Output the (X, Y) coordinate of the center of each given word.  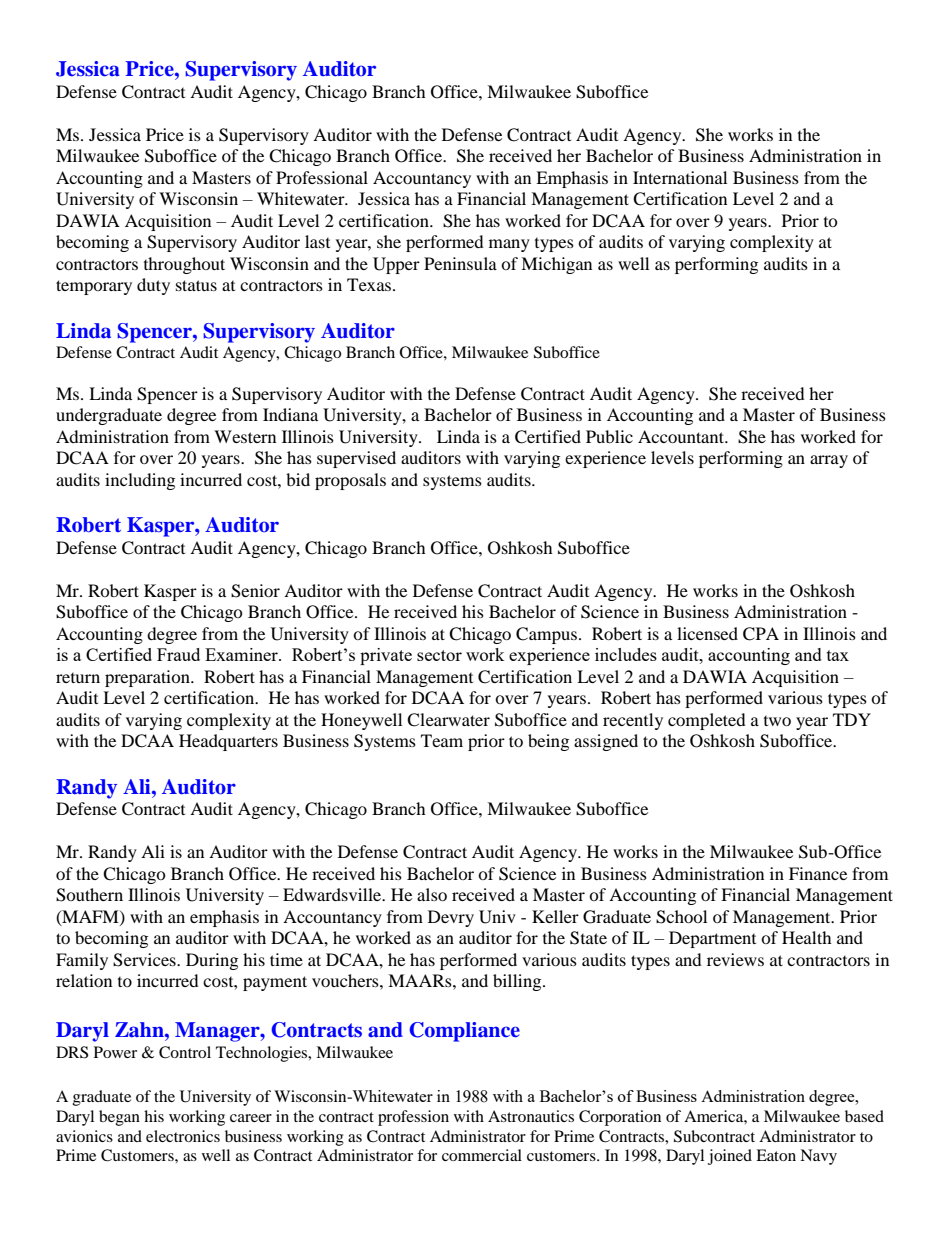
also (432, 894)
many (509, 245)
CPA (761, 634)
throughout (184, 265)
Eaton (776, 1155)
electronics (183, 1136)
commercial (482, 1155)
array (829, 461)
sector (439, 655)
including (140, 481)
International (680, 177)
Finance (818, 873)
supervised (356, 459)
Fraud (178, 654)
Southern (89, 895)
